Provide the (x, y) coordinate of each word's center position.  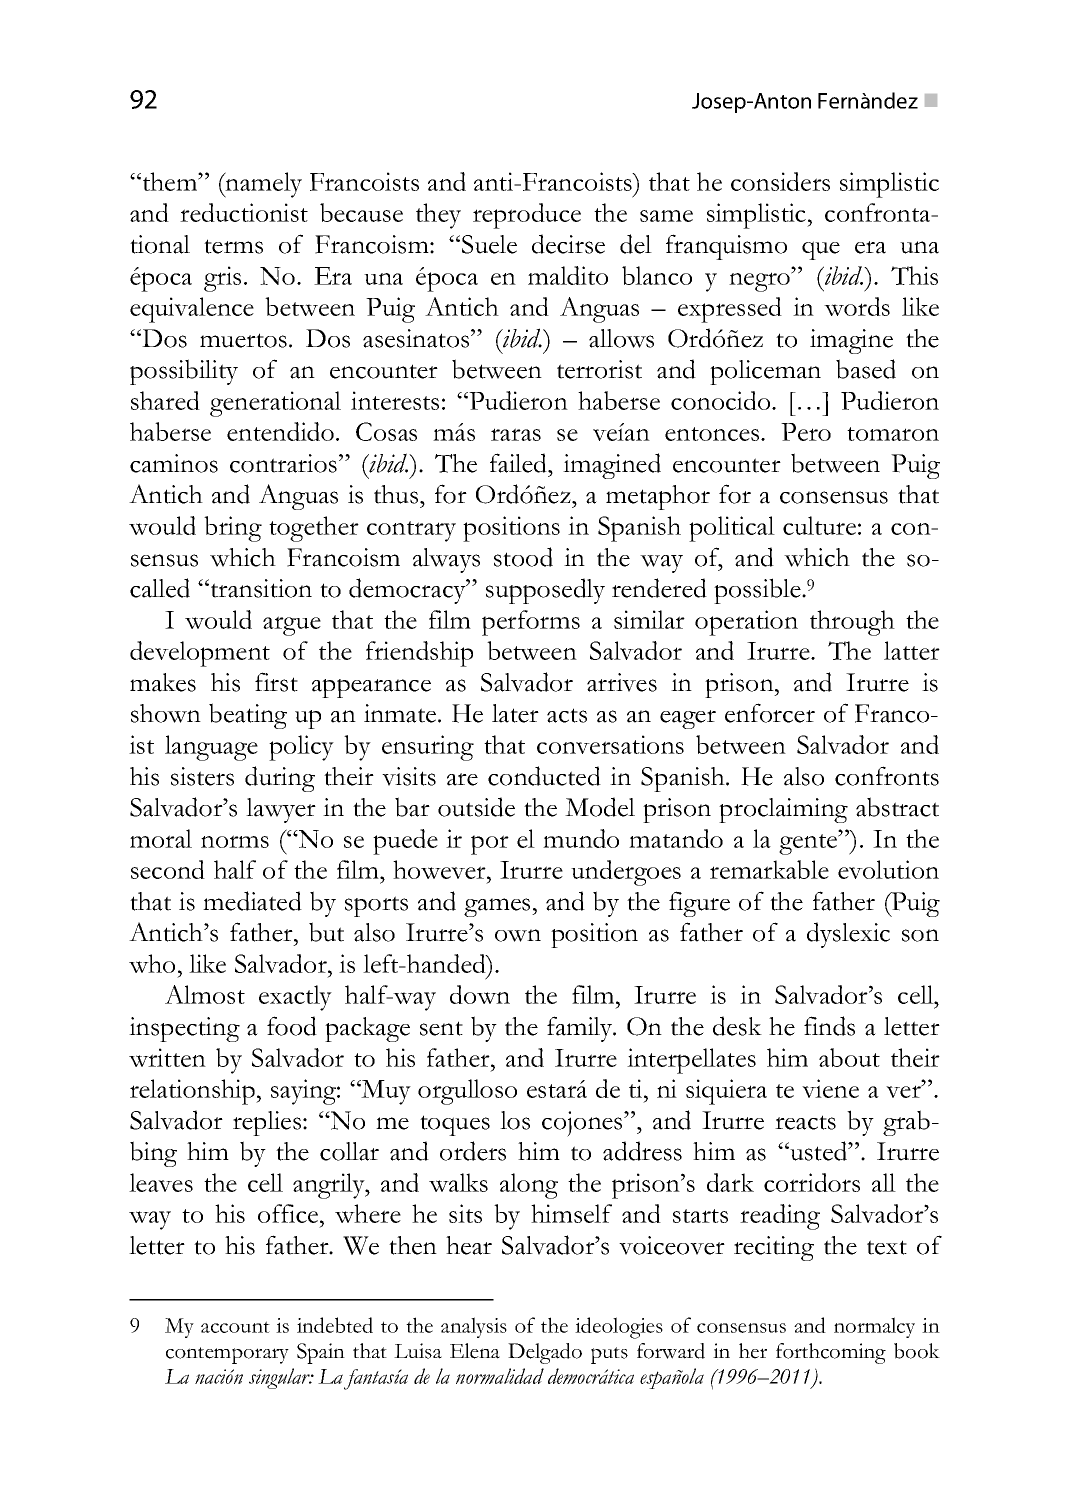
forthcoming (831, 1353)
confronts (887, 776)
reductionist (244, 212)
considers (780, 181)
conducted (544, 776)
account (235, 1327)
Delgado (545, 1353)
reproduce (527, 216)
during (280, 779)
